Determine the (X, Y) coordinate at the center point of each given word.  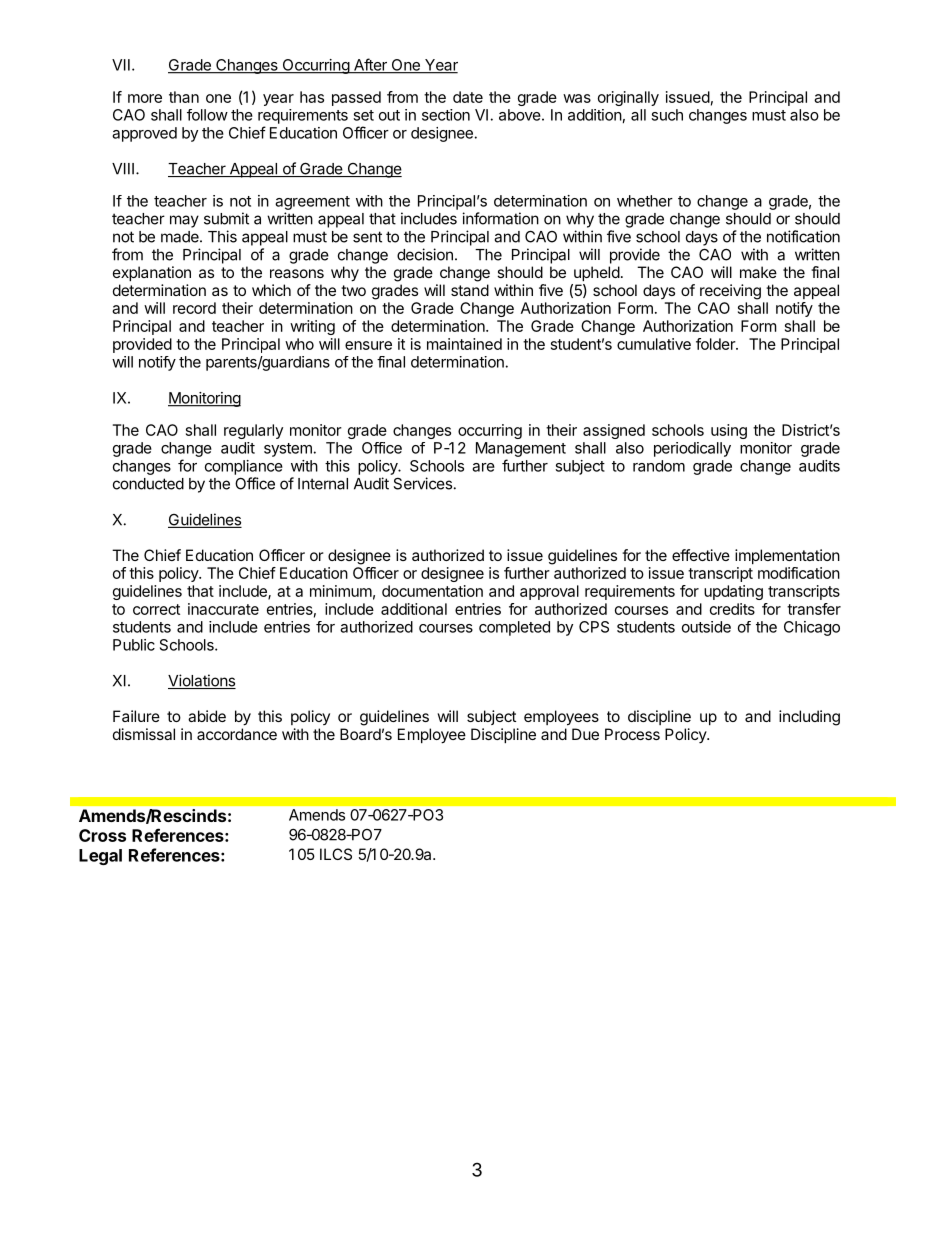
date (468, 97)
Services (423, 483)
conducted (148, 484)
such (667, 115)
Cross (102, 835)
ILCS (336, 854)
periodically (692, 449)
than (184, 97)
